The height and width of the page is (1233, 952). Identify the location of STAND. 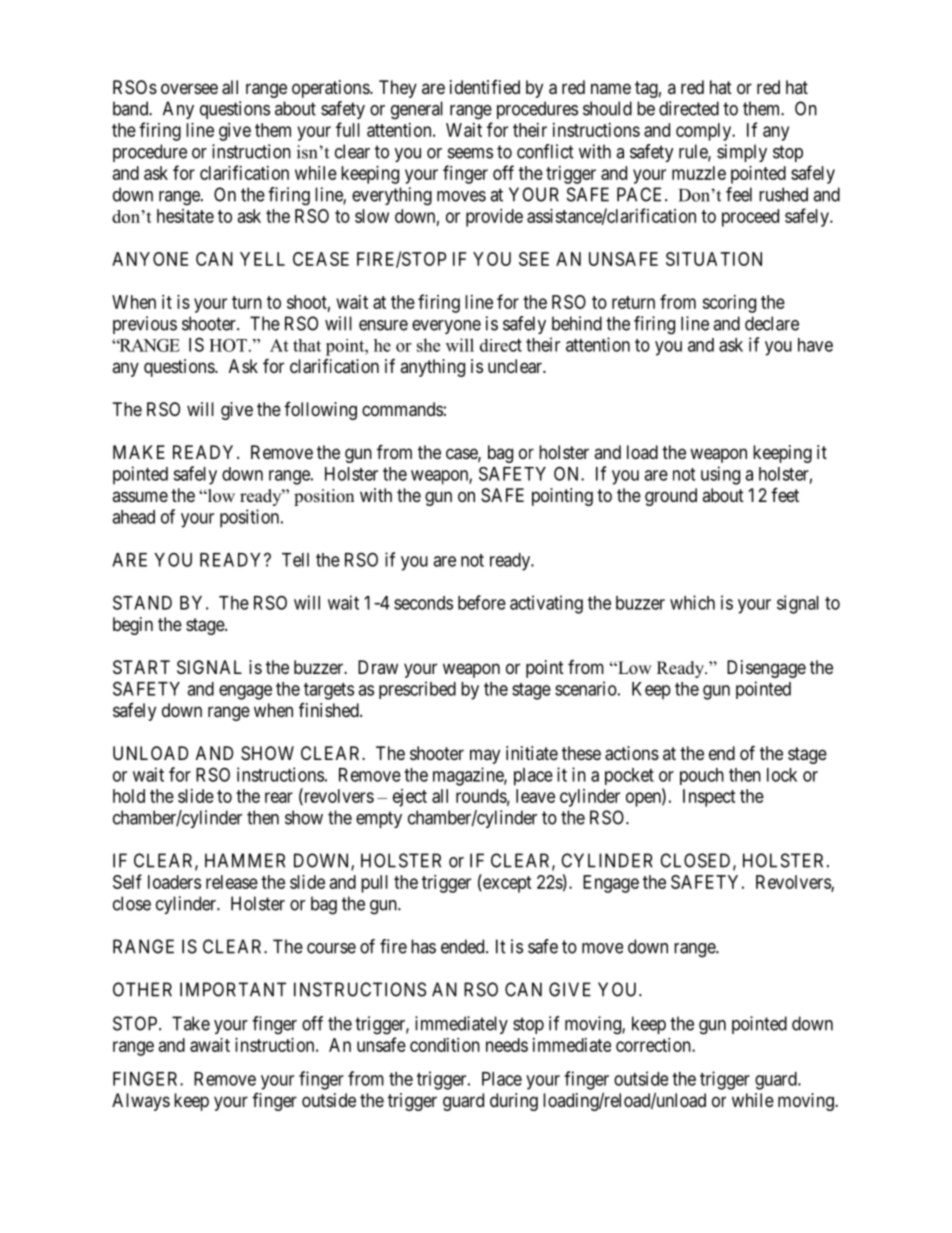
(142, 602).
